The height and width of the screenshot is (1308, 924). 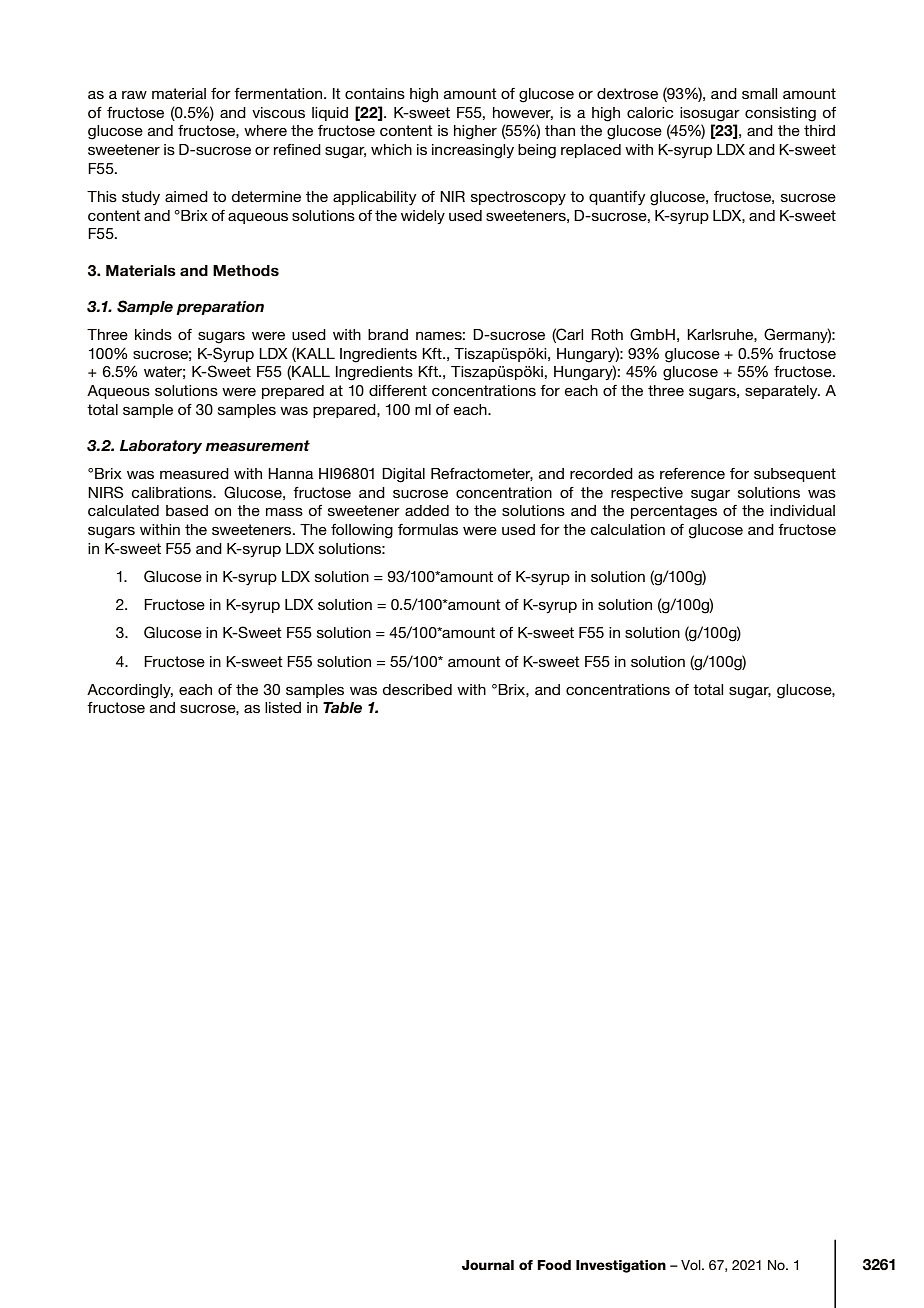 What do you see at coordinates (427, 510) in the screenshot?
I see `added` at bounding box center [427, 510].
